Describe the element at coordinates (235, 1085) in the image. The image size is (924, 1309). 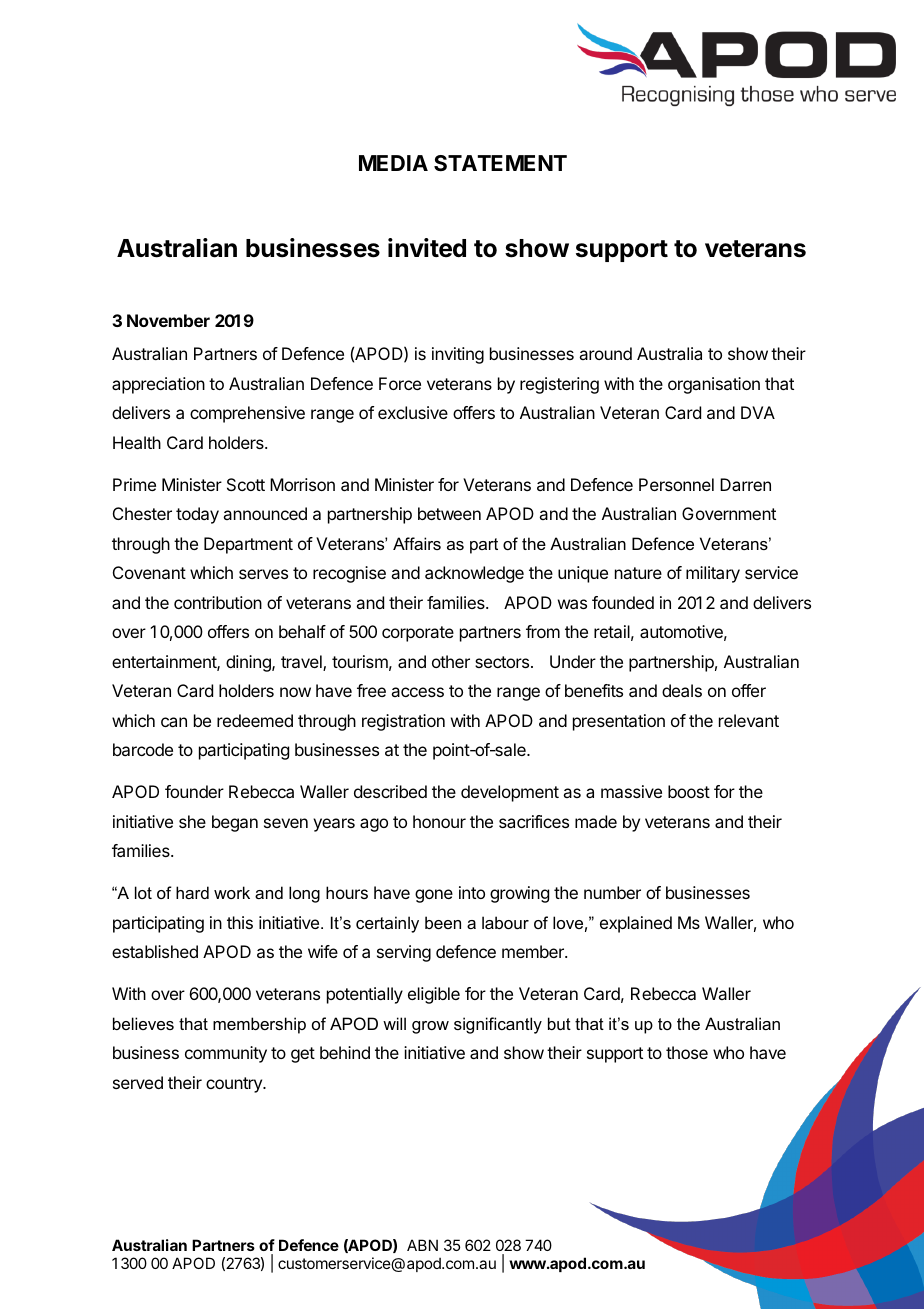
I see `country` at that location.
